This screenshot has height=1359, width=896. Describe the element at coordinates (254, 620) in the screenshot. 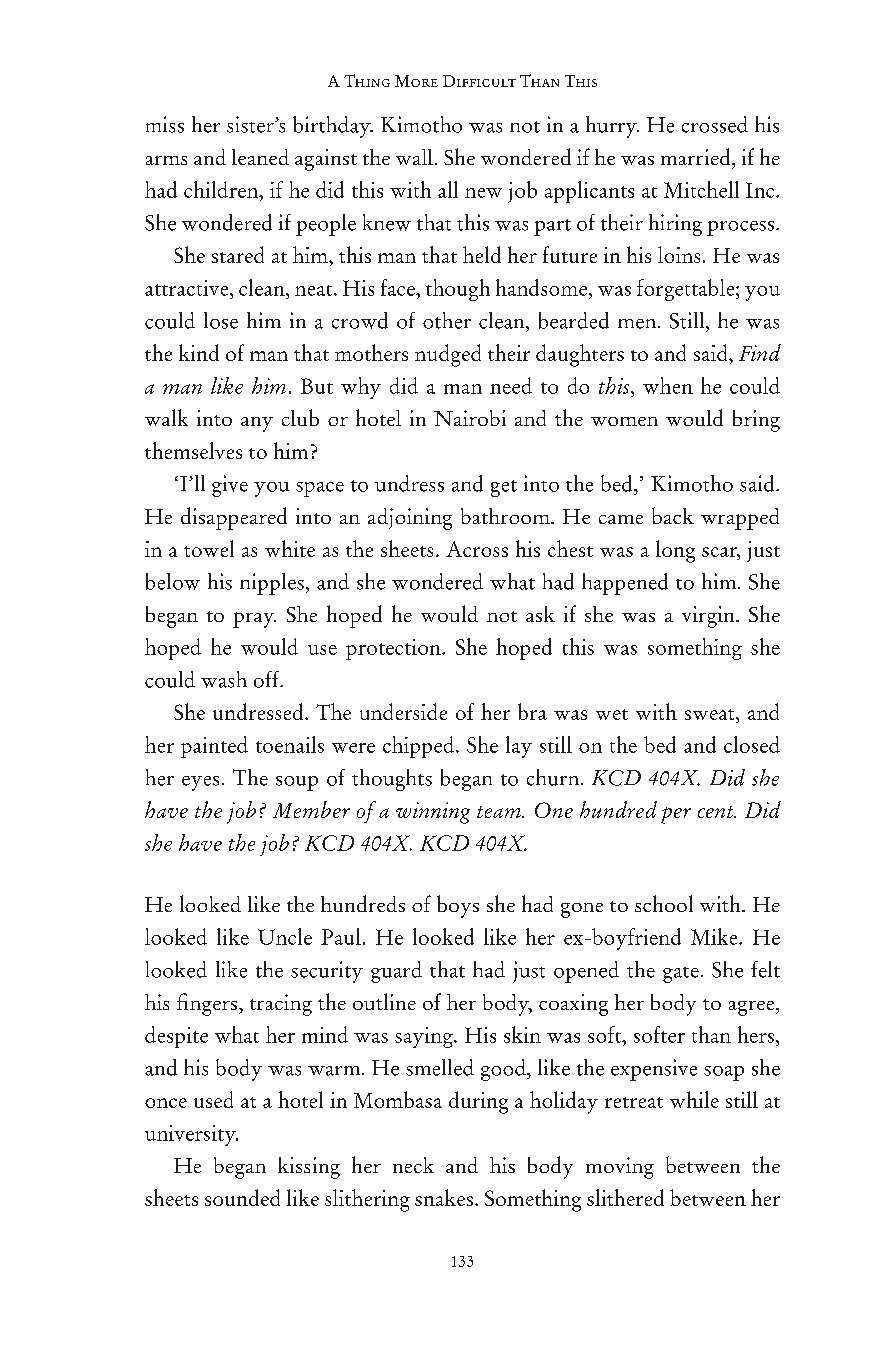

I see `pray` at that location.
